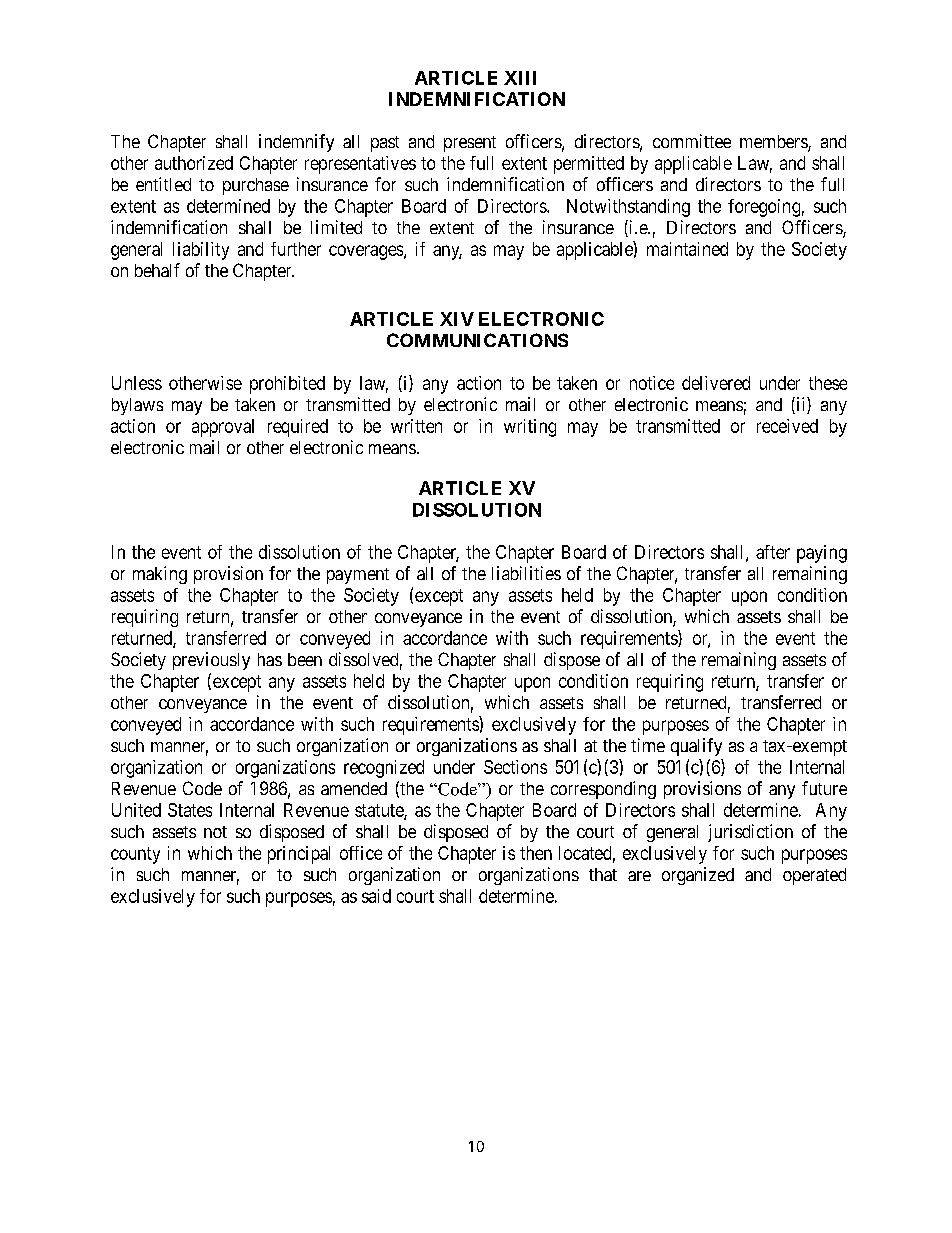 The width and height of the page is (952, 1233). I want to click on maintained, so click(687, 249).
